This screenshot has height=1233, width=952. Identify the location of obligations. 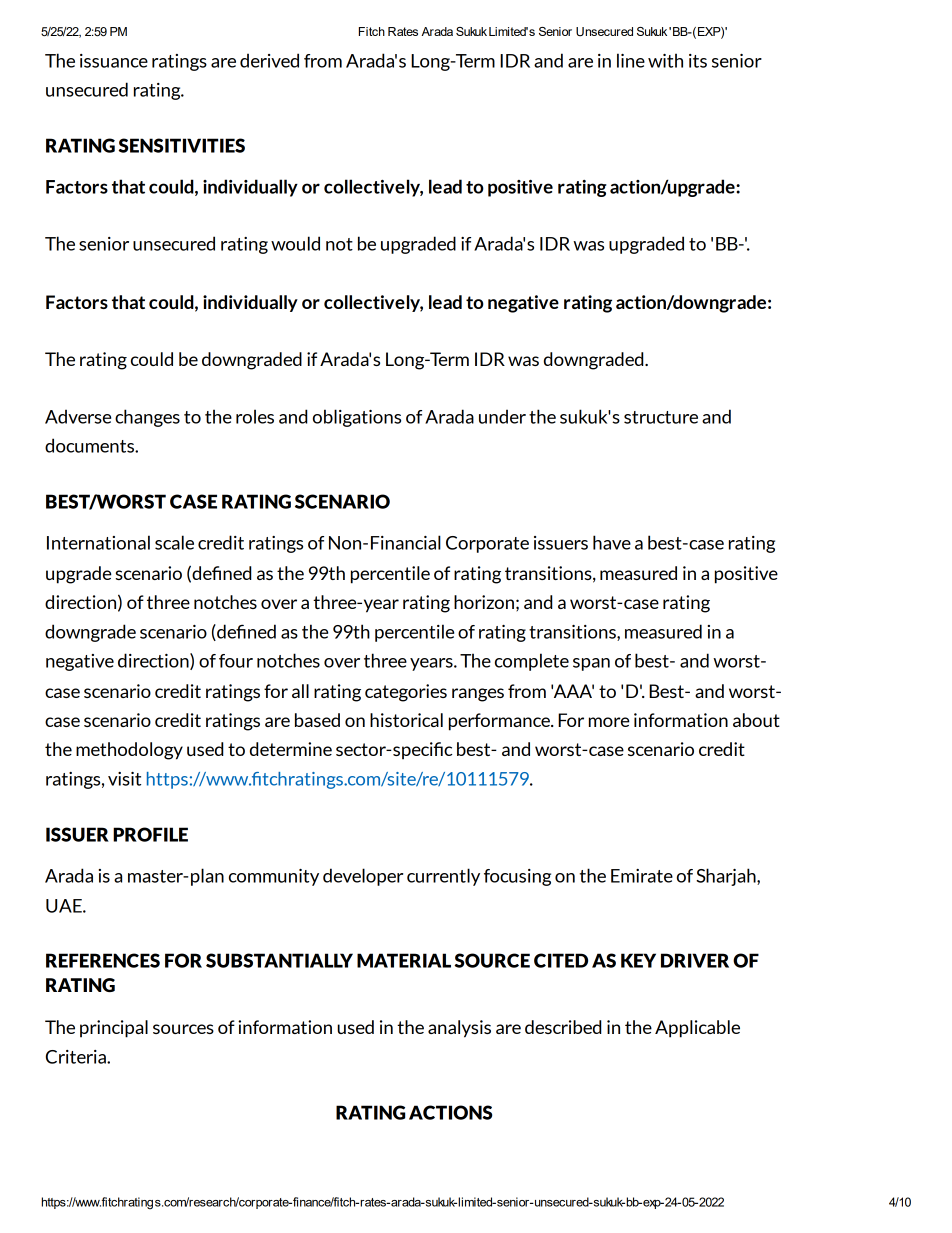
(357, 418).
